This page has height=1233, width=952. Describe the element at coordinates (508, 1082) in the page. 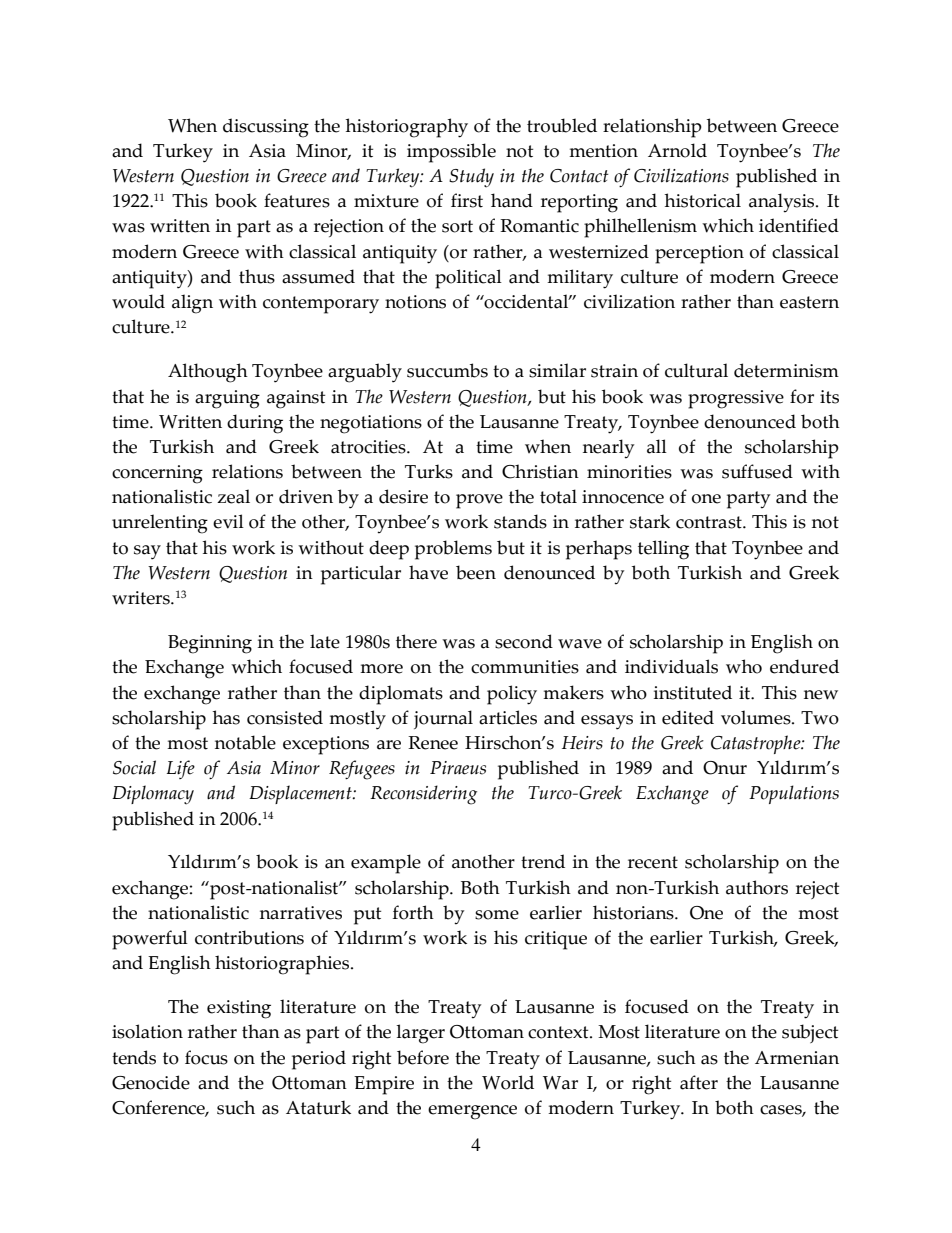

I see `World` at that location.
